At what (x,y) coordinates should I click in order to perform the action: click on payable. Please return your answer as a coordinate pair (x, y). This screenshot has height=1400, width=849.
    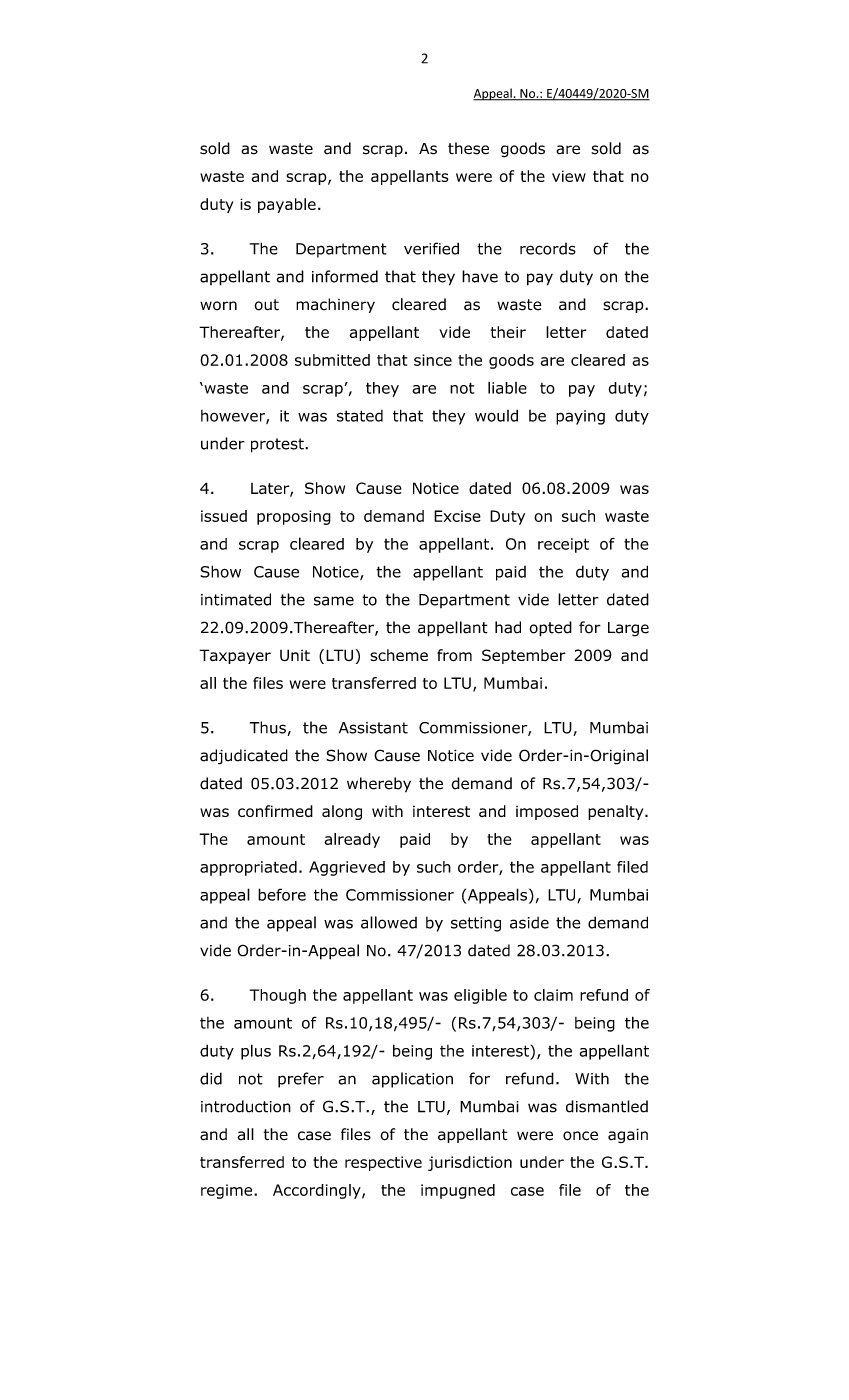
    Looking at the image, I should click on (287, 205).
